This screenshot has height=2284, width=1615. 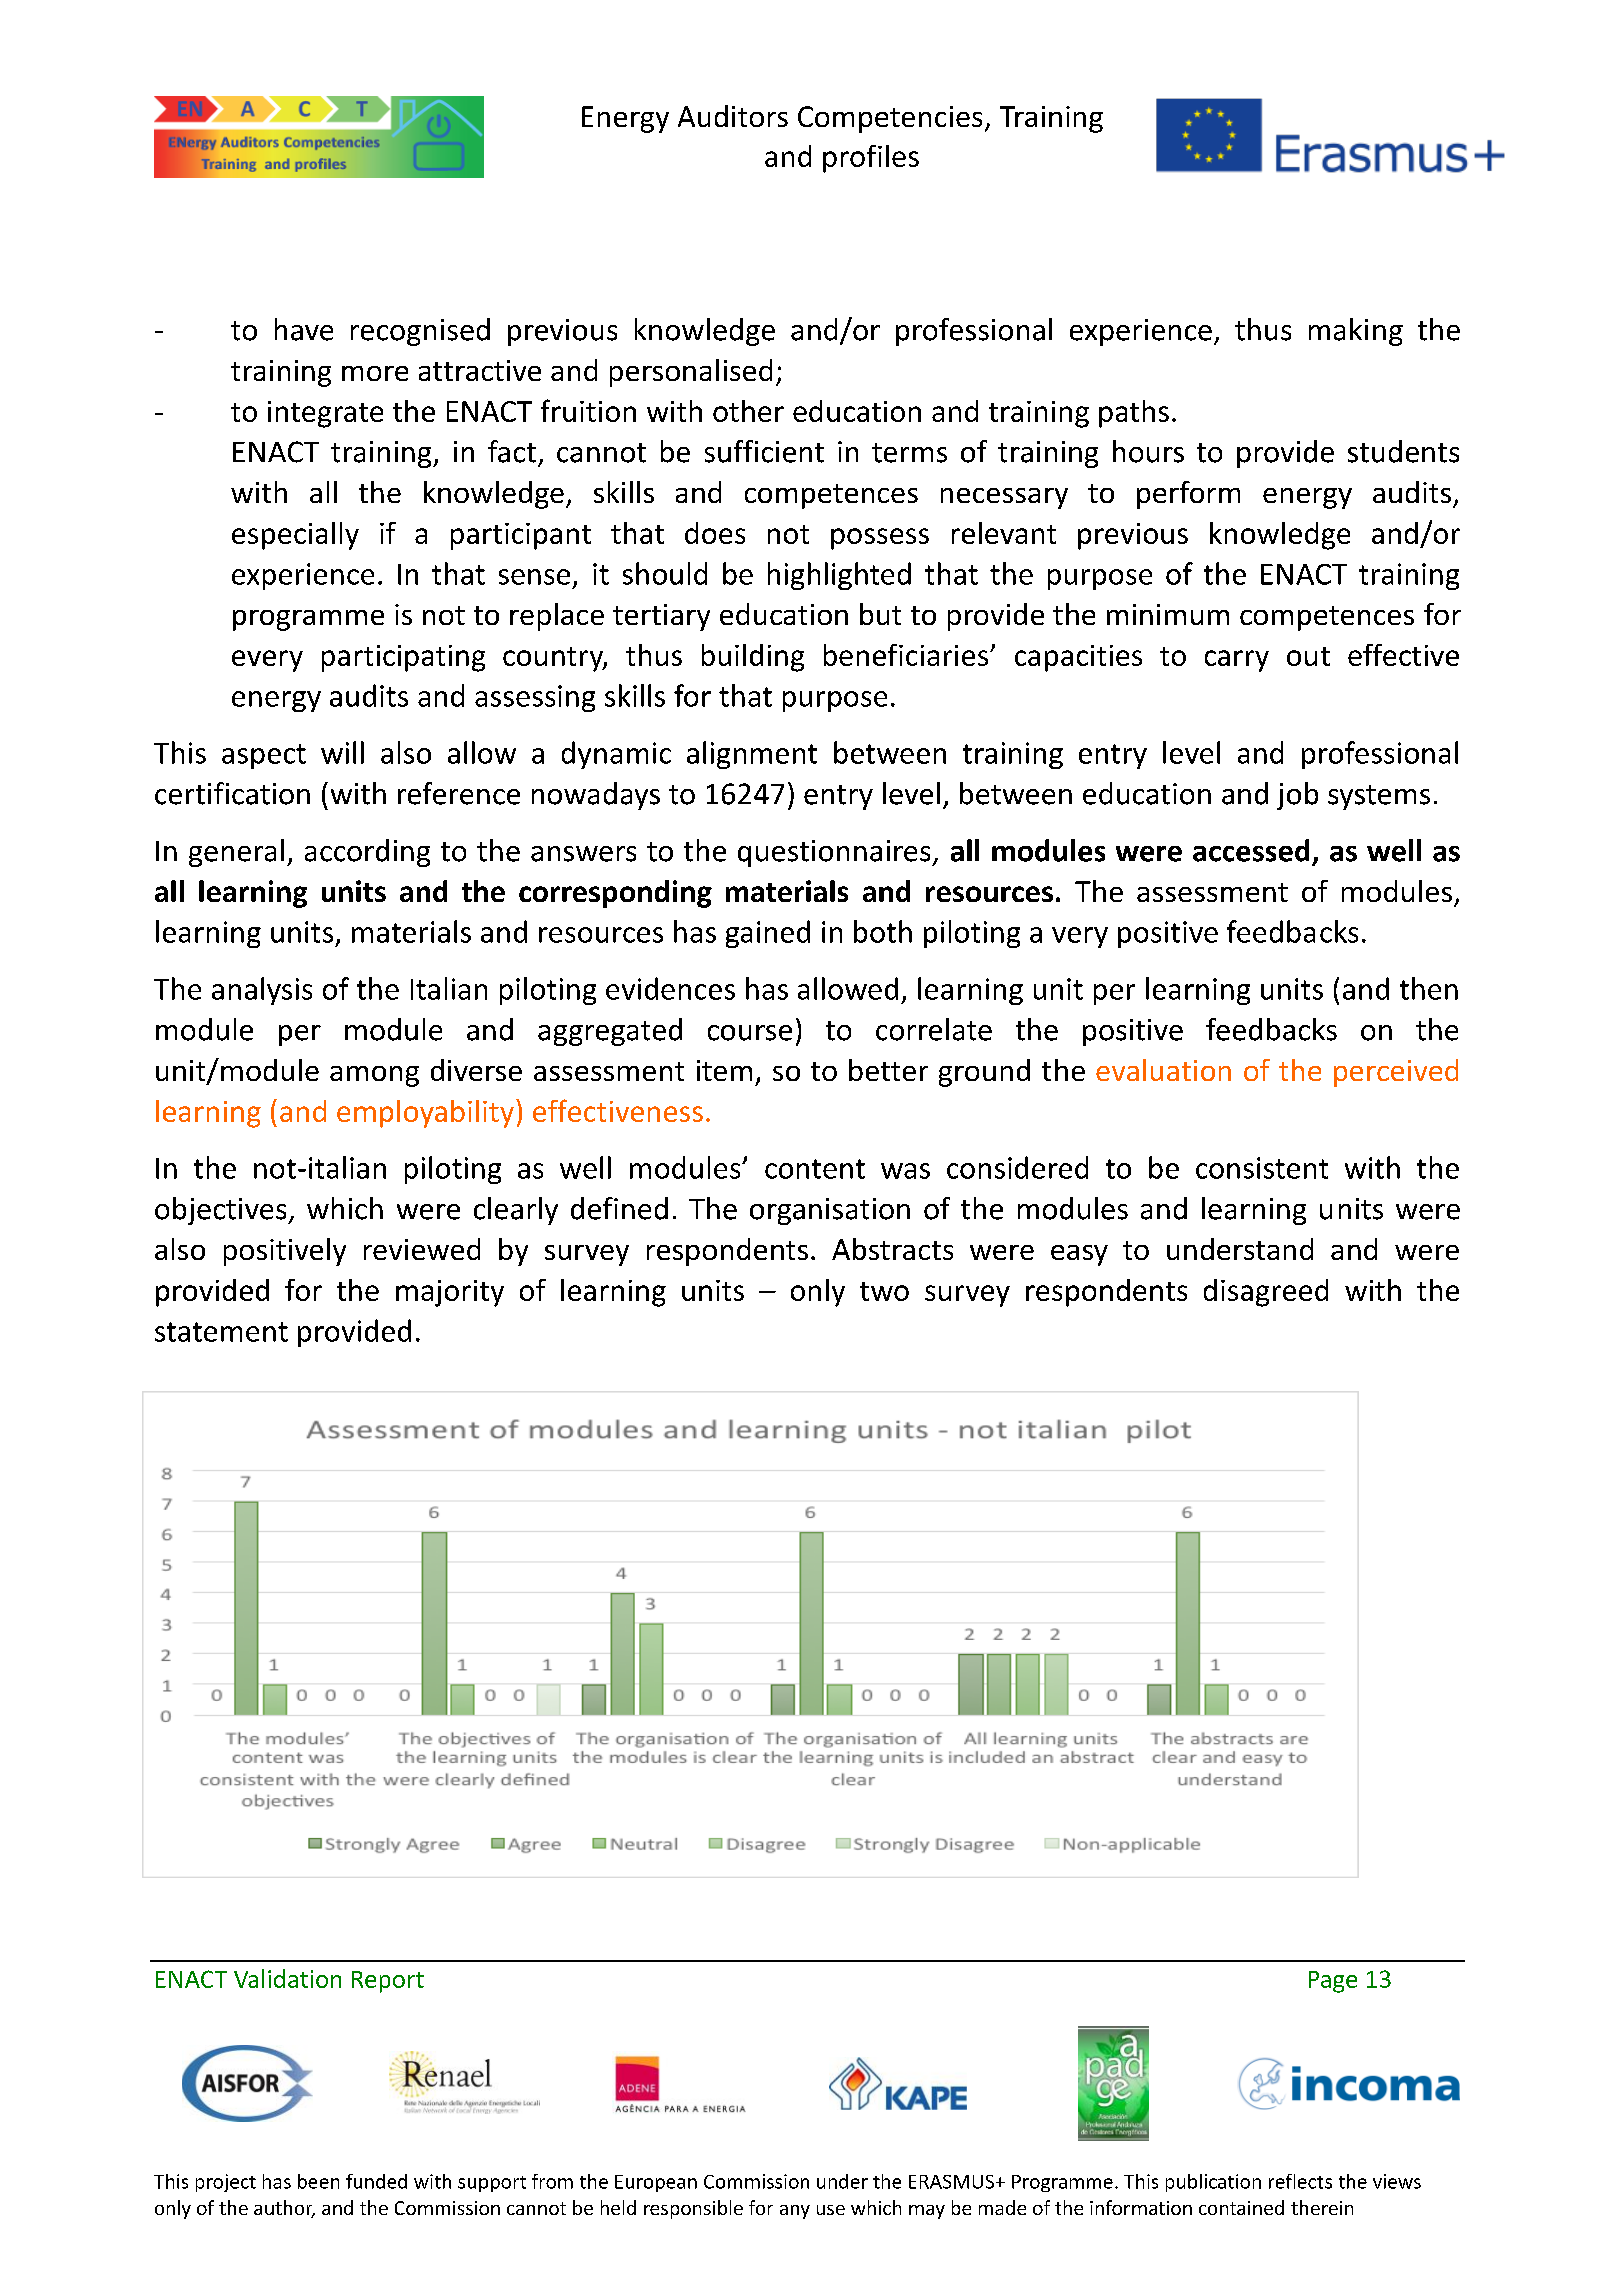 What do you see at coordinates (1251, 850) in the screenshot?
I see `accessed` at bounding box center [1251, 850].
